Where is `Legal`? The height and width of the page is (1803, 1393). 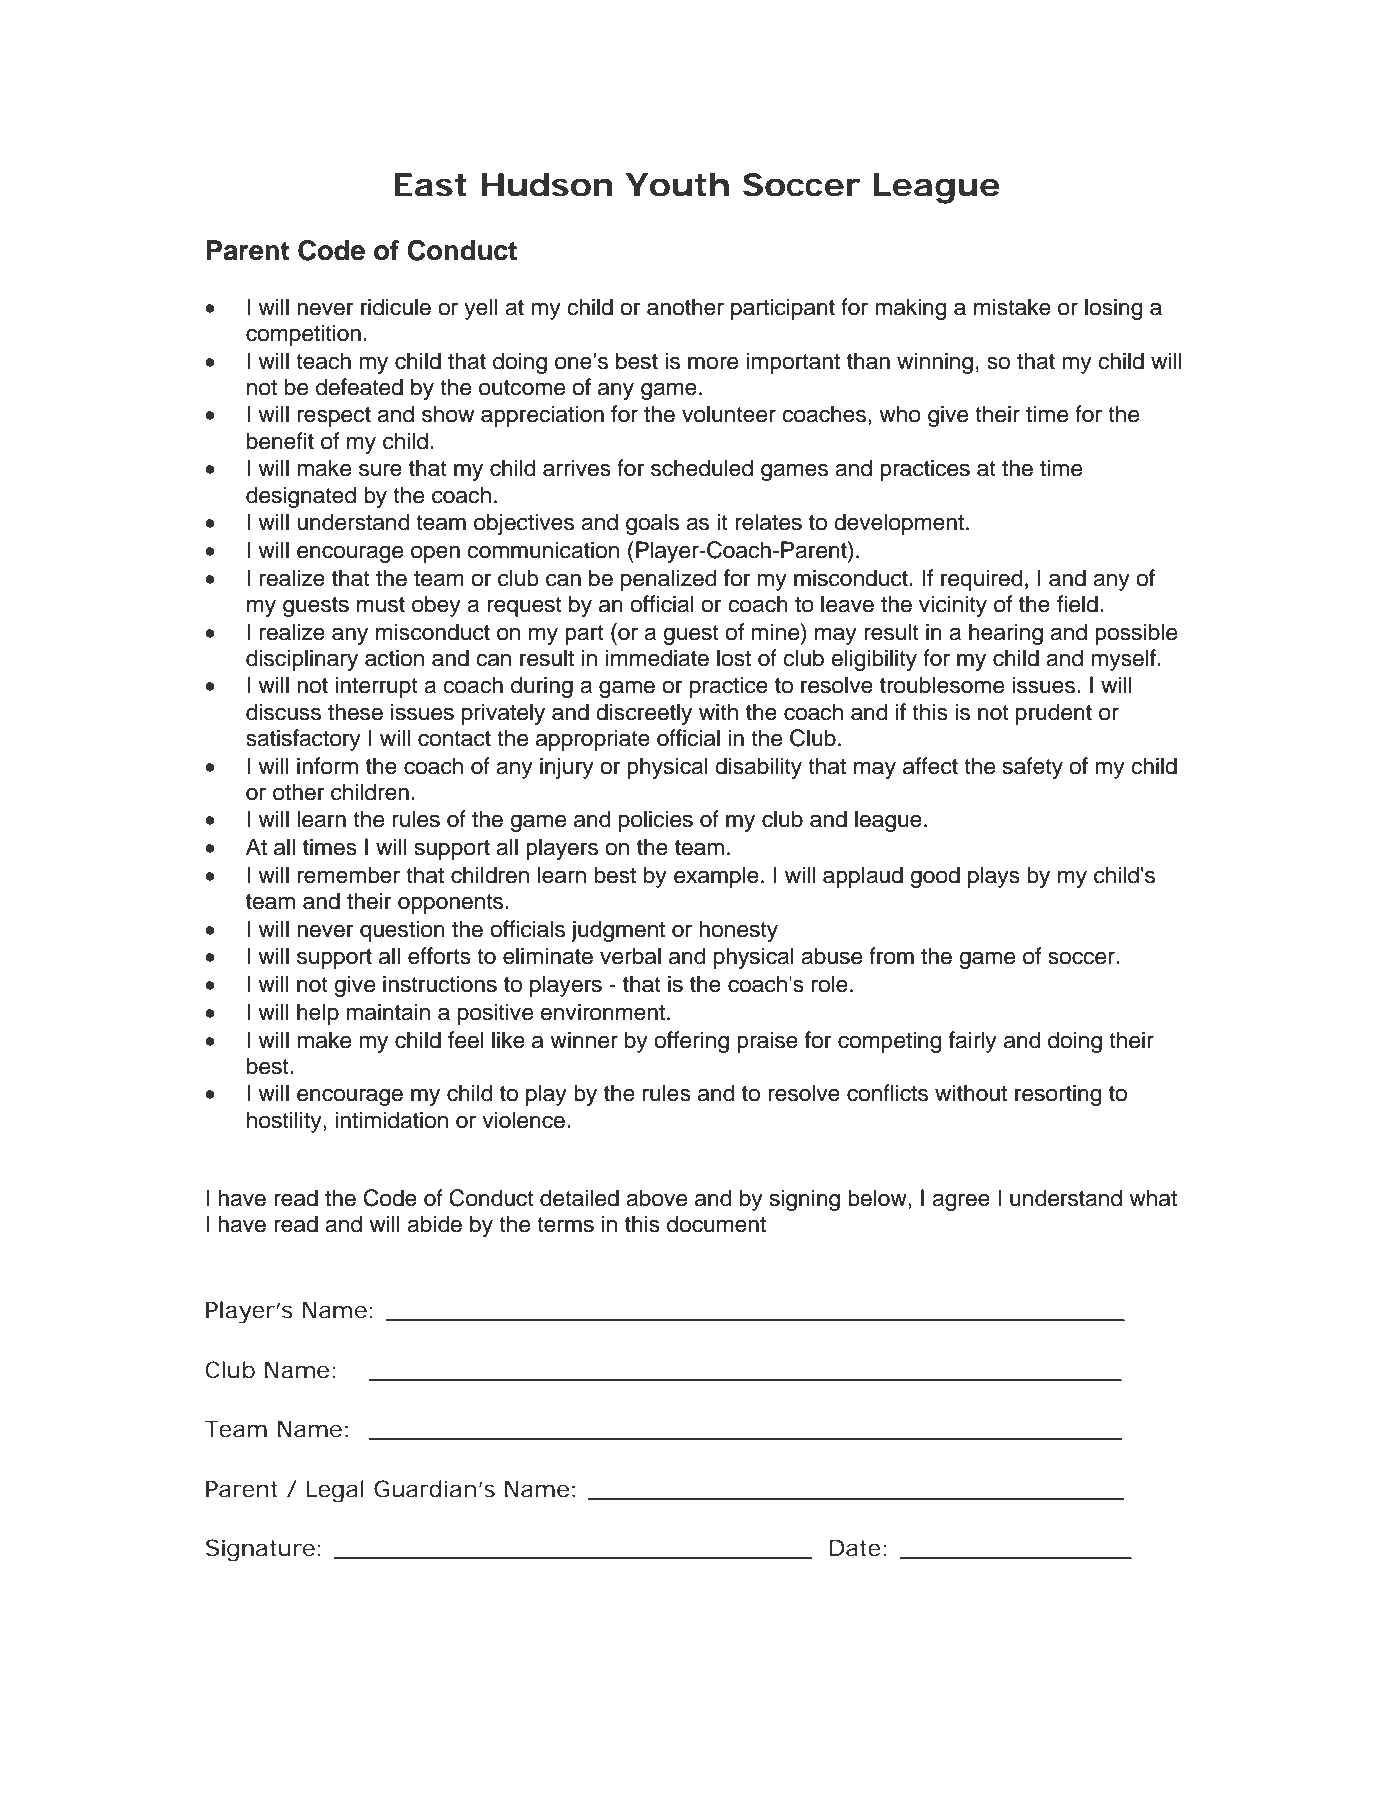 Legal is located at coordinates (335, 1491).
